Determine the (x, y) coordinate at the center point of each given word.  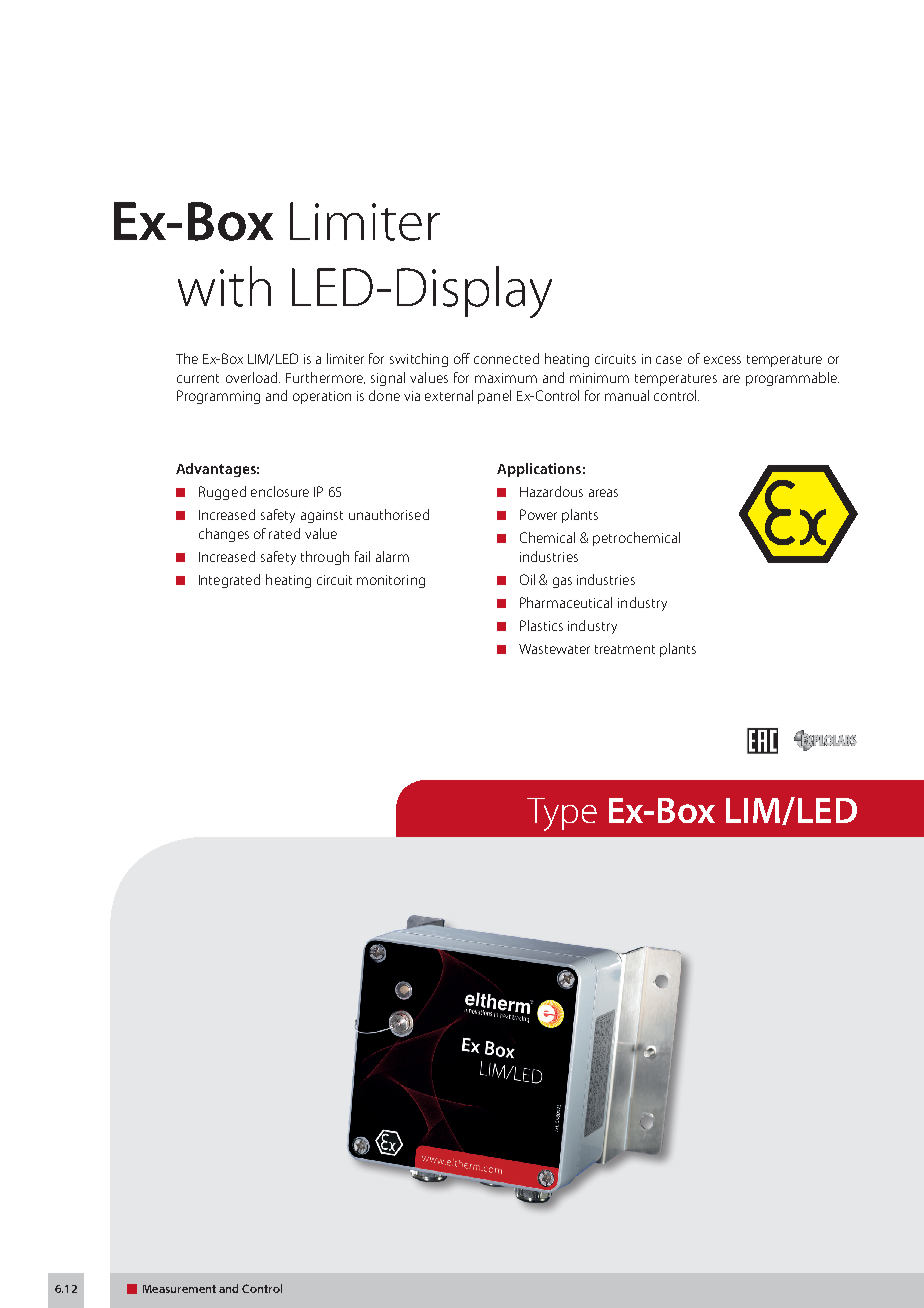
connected (506, 358)
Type (562, 814)
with (224, 286)
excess (722, 360)
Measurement (179, 1289)
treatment (625, 649)
